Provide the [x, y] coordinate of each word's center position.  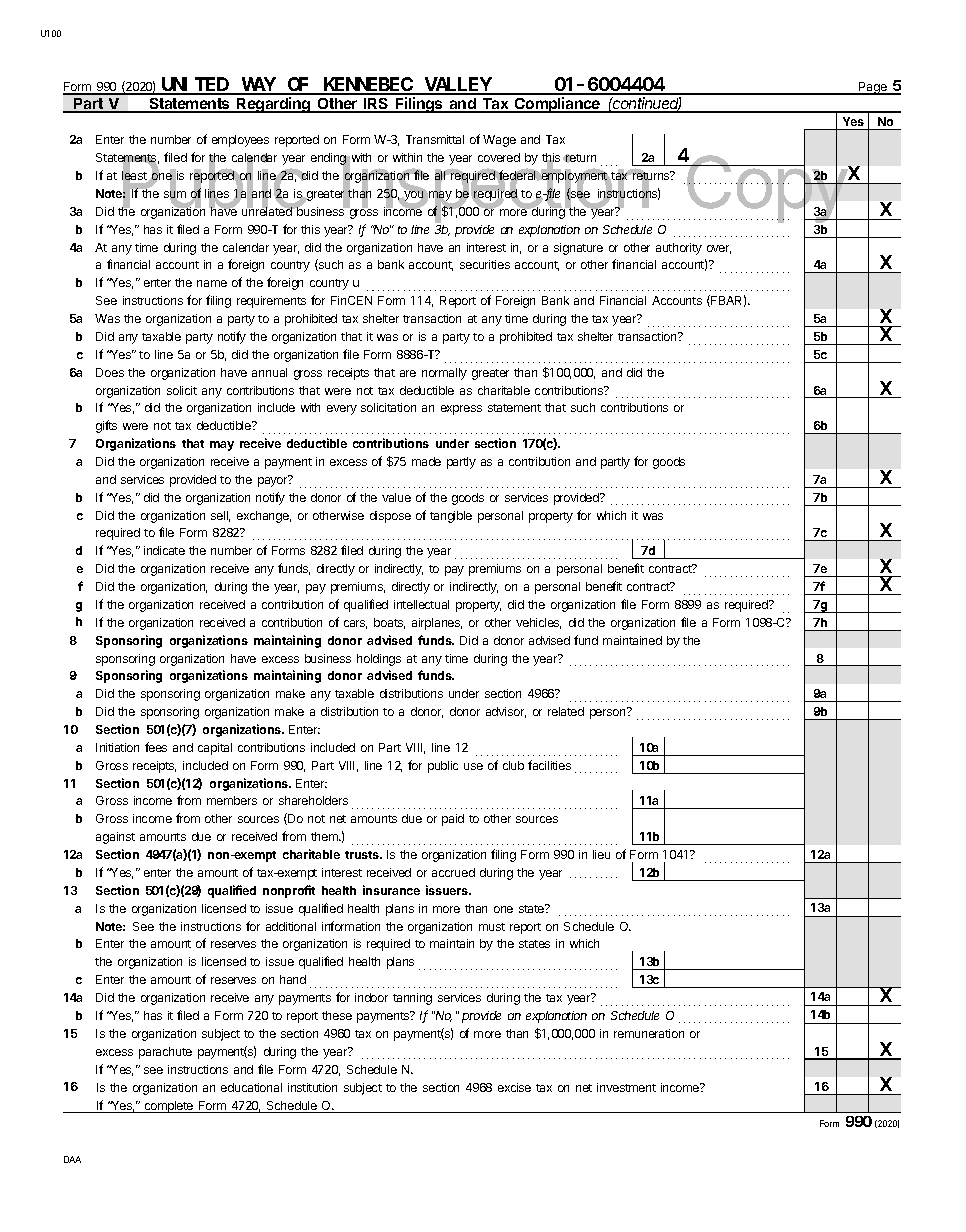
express [461, 410]
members [232, 800]
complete [169, 1107]
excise [514, 1087]
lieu [601, 854]
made [426, 461]
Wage [499, 141]
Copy [766, 190]
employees [240, 141]
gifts [106, 426]
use [473, 766]
